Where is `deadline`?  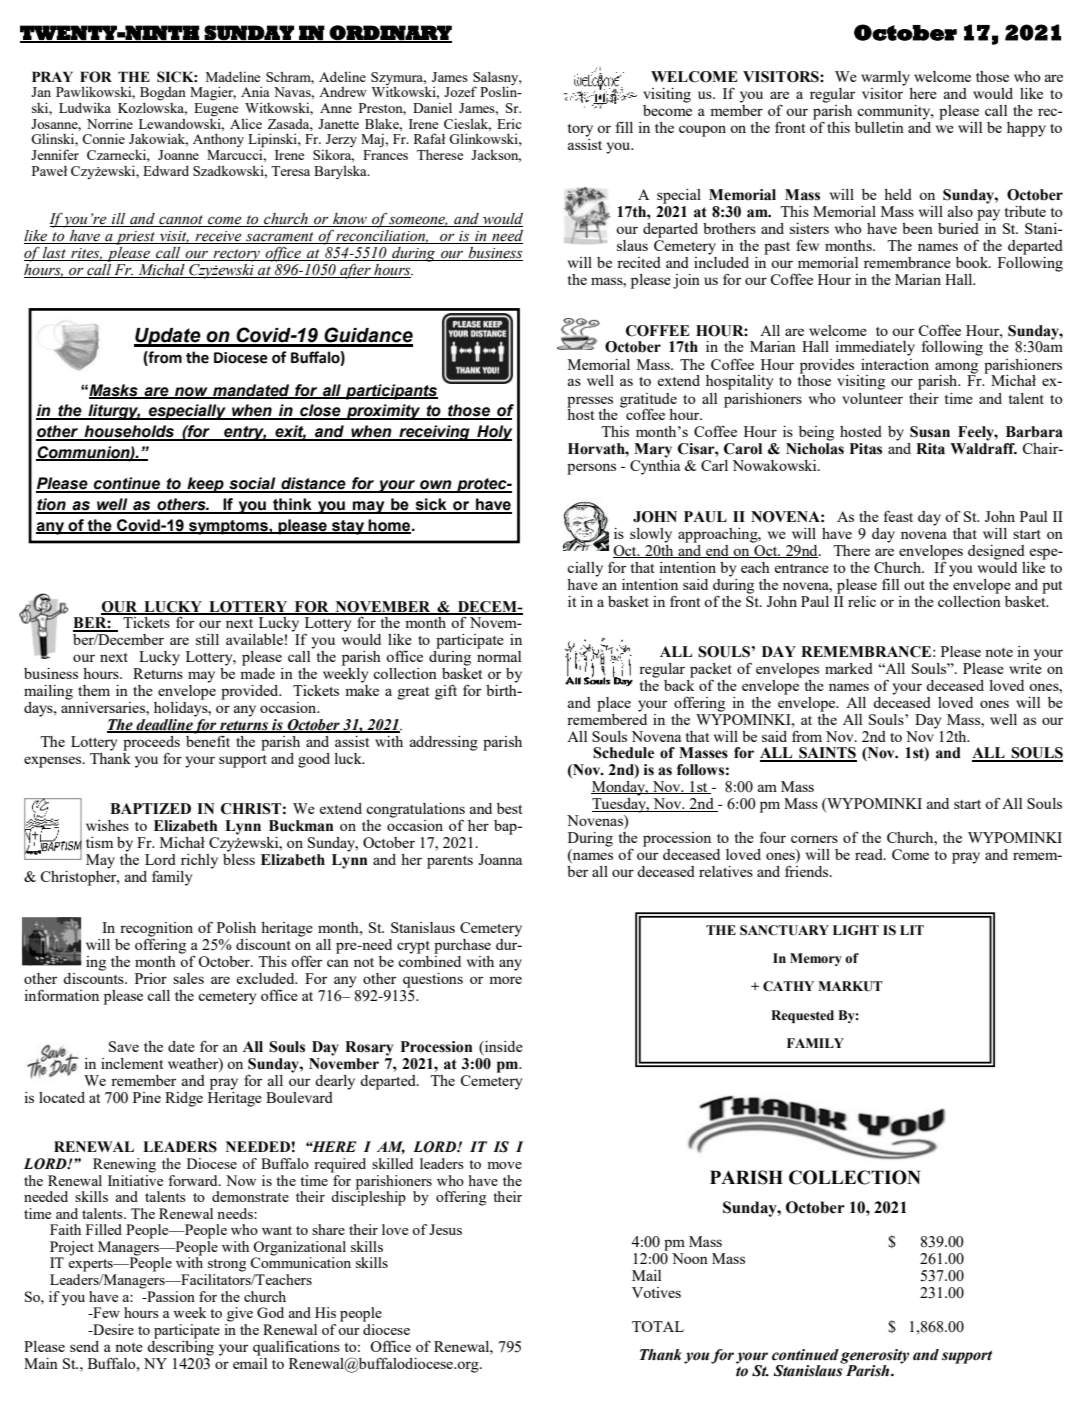
deadline is located at coordinates (164, 726).
